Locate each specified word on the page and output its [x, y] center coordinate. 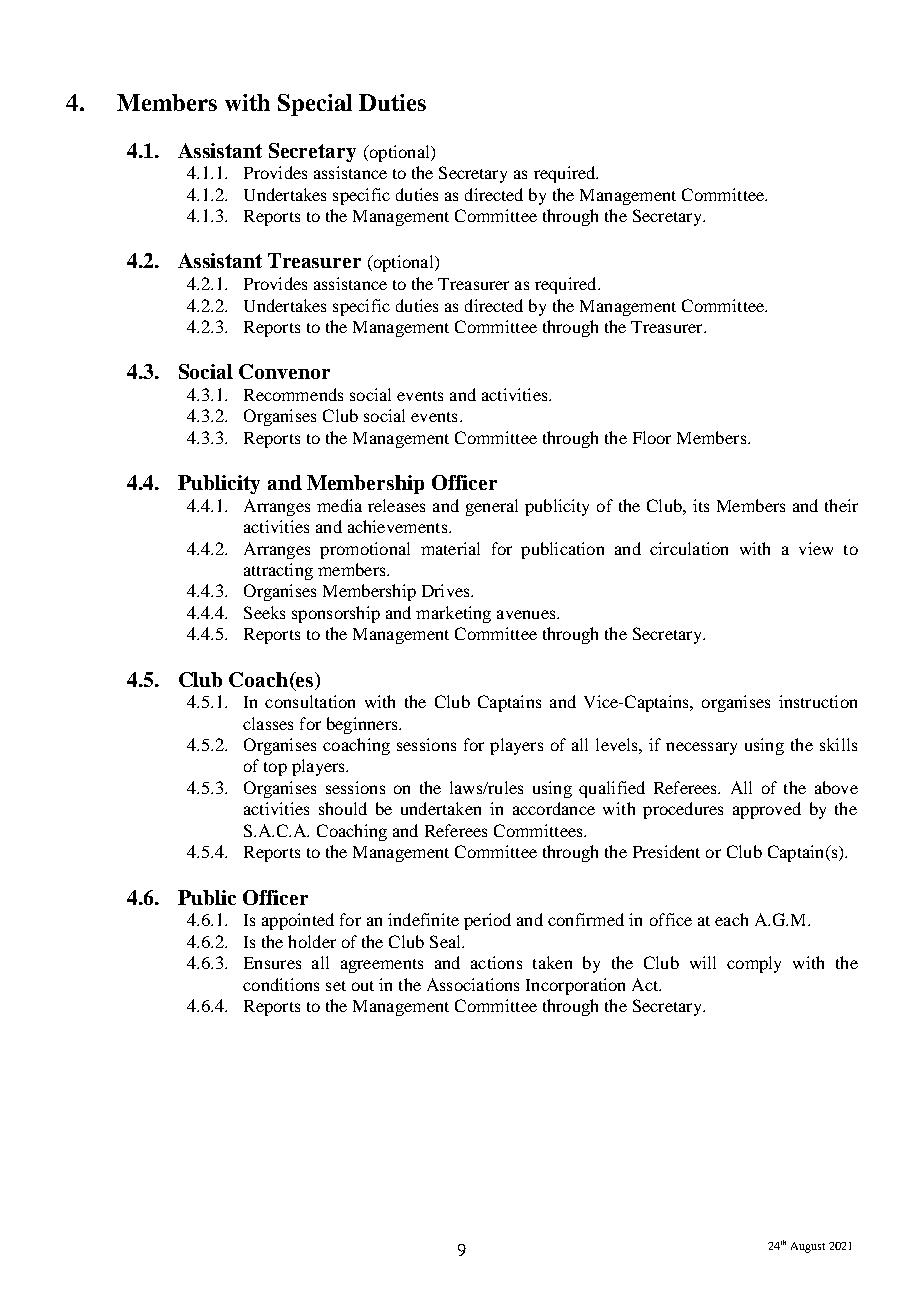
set [336, 986]
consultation [310, 701]
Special [315, 105]
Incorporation [575, 986]
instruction [818, 701]
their [841, 505]
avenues [527, 614]
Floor [652, 437]
